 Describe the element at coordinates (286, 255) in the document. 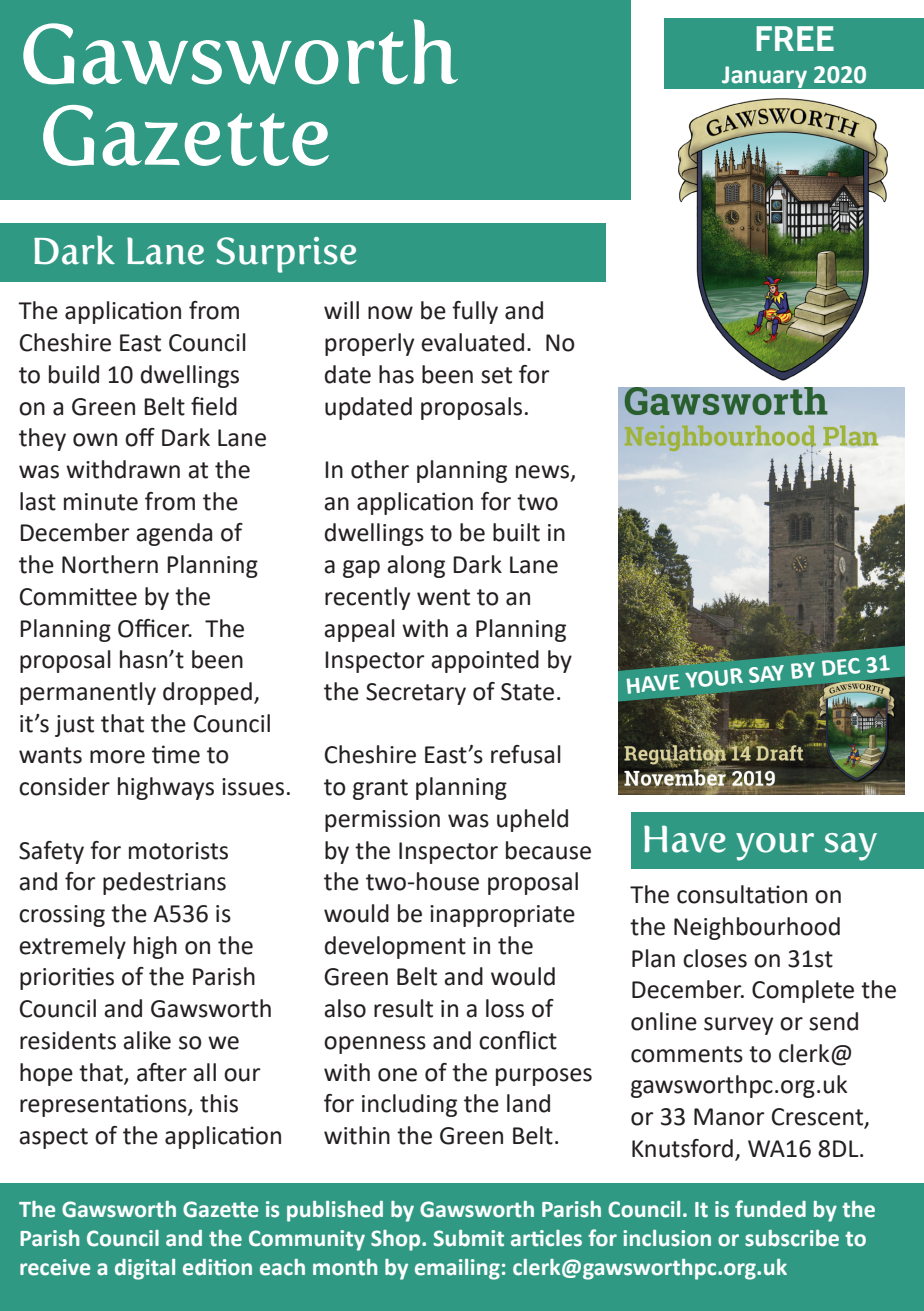

I see `Surprise` at that location.
